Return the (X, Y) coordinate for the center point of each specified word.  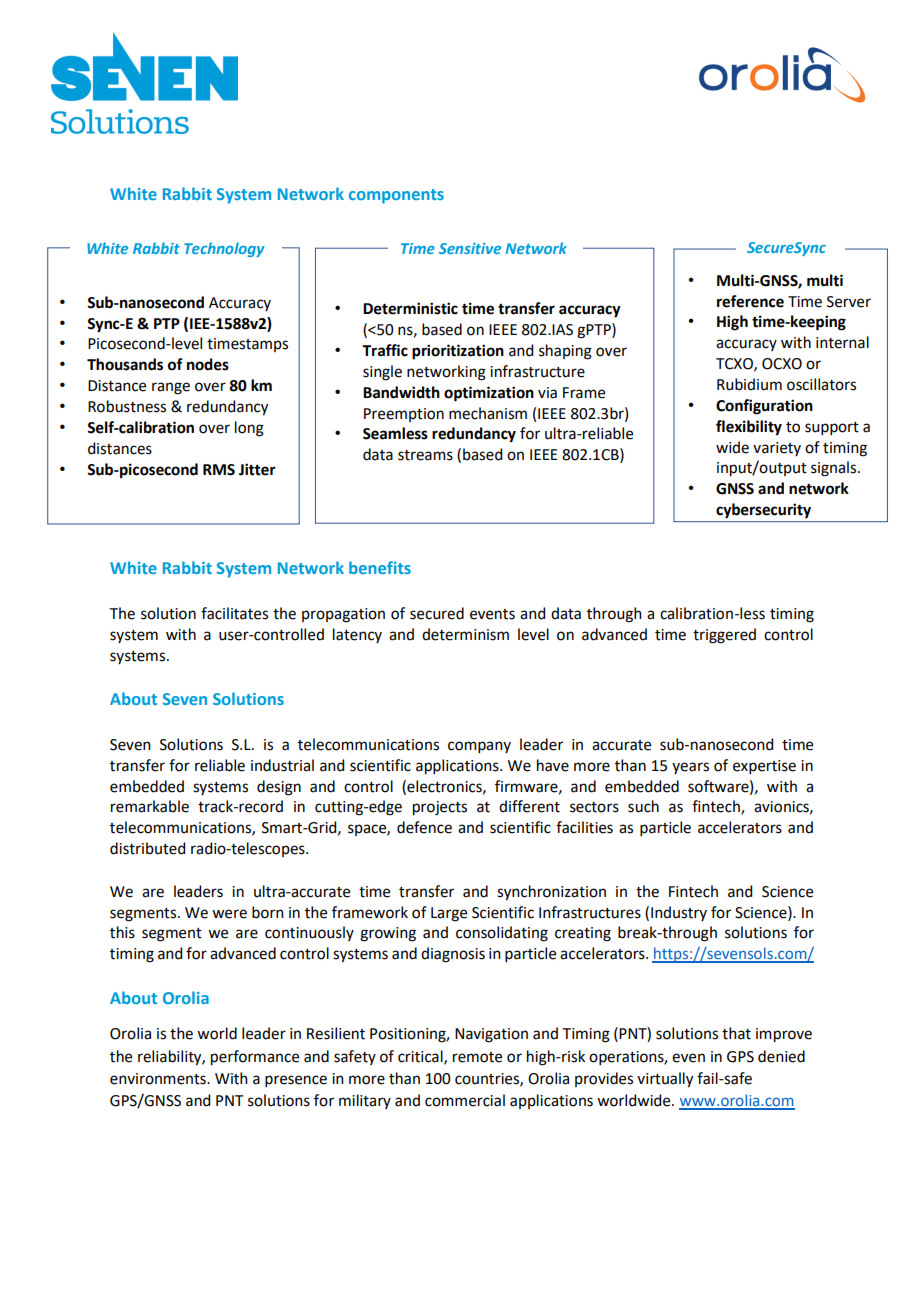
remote (477, 1057)
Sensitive (470, 248)
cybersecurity (763, 510)
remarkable (150, 806)
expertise (764, 767)
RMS (219, 470)
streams (425, 455)
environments (159, 1079)
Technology (224, 249)
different (529, 806)
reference (750, 301)
